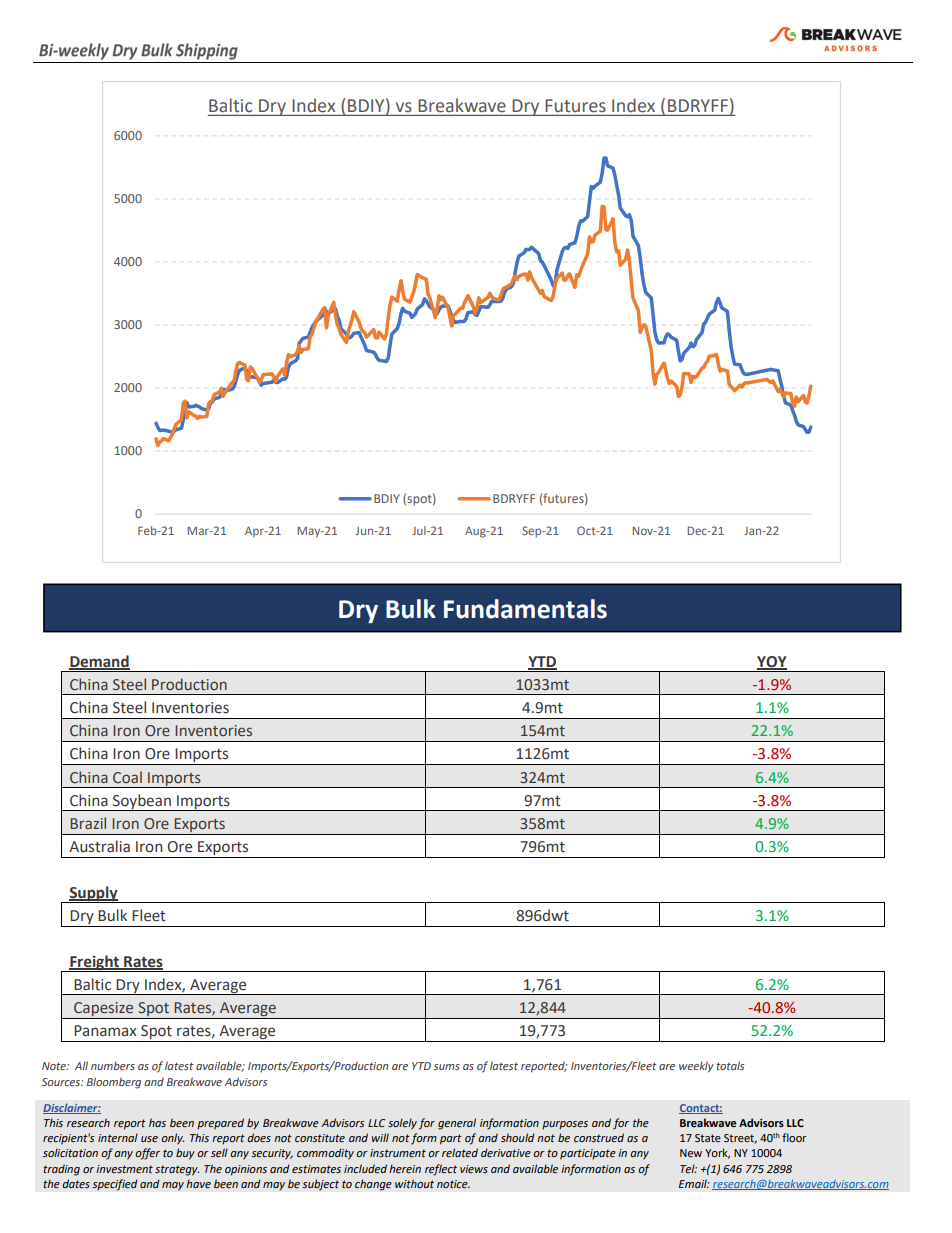 The image size is (952, 1233). What do you see at coordinates (124, 1169) in the screenshot?
I see `investment` at bounding box center [124, 1169].
